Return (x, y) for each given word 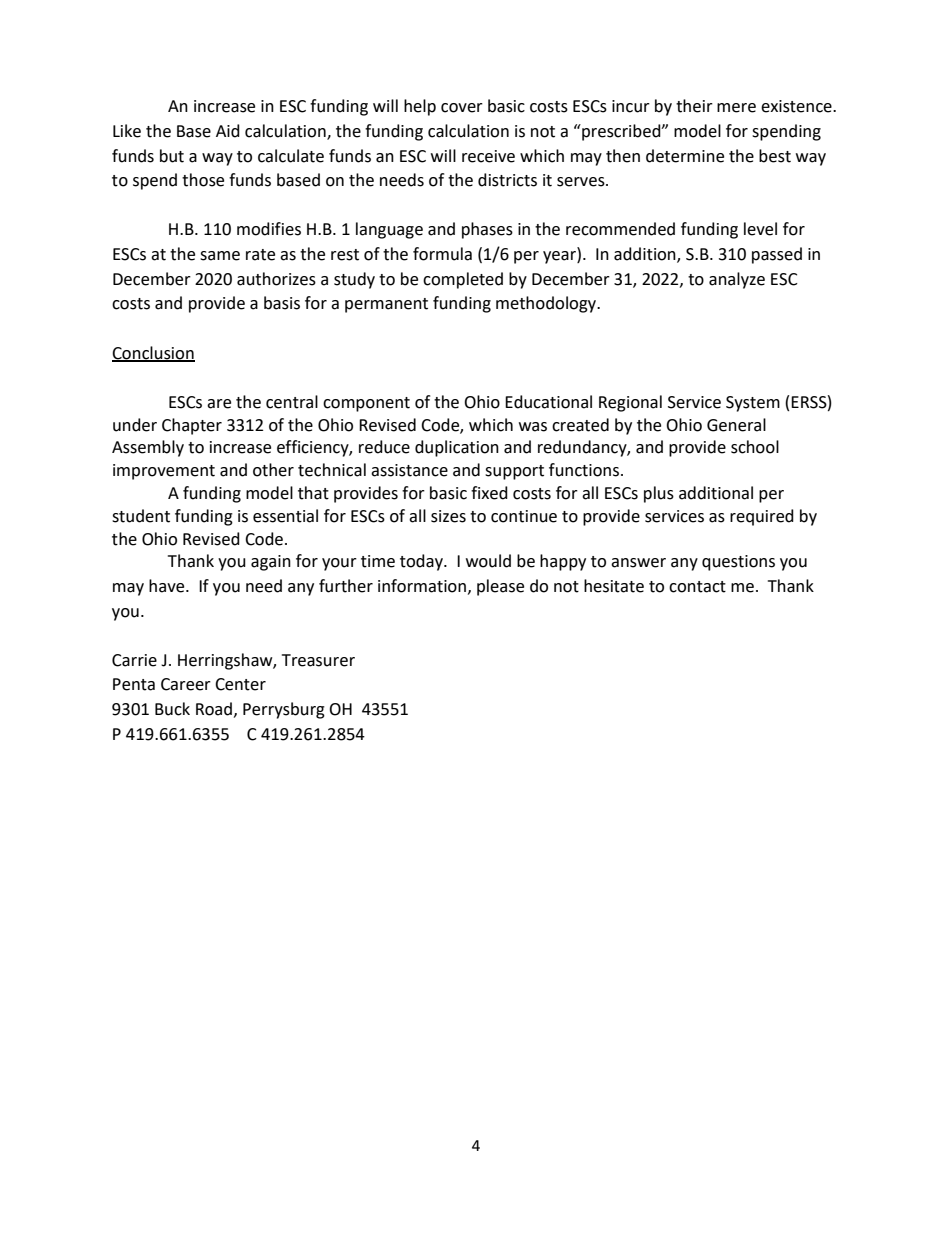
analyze (737, 280)
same (220, 256)
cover (462, 108)
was (533, 427)
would (488, 561)
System (753, 404)
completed (463, 280)
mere (736, 108)
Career (186, 684)
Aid (228, 131)
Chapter (192, 426)
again (271, 563)
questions (738, 563)
